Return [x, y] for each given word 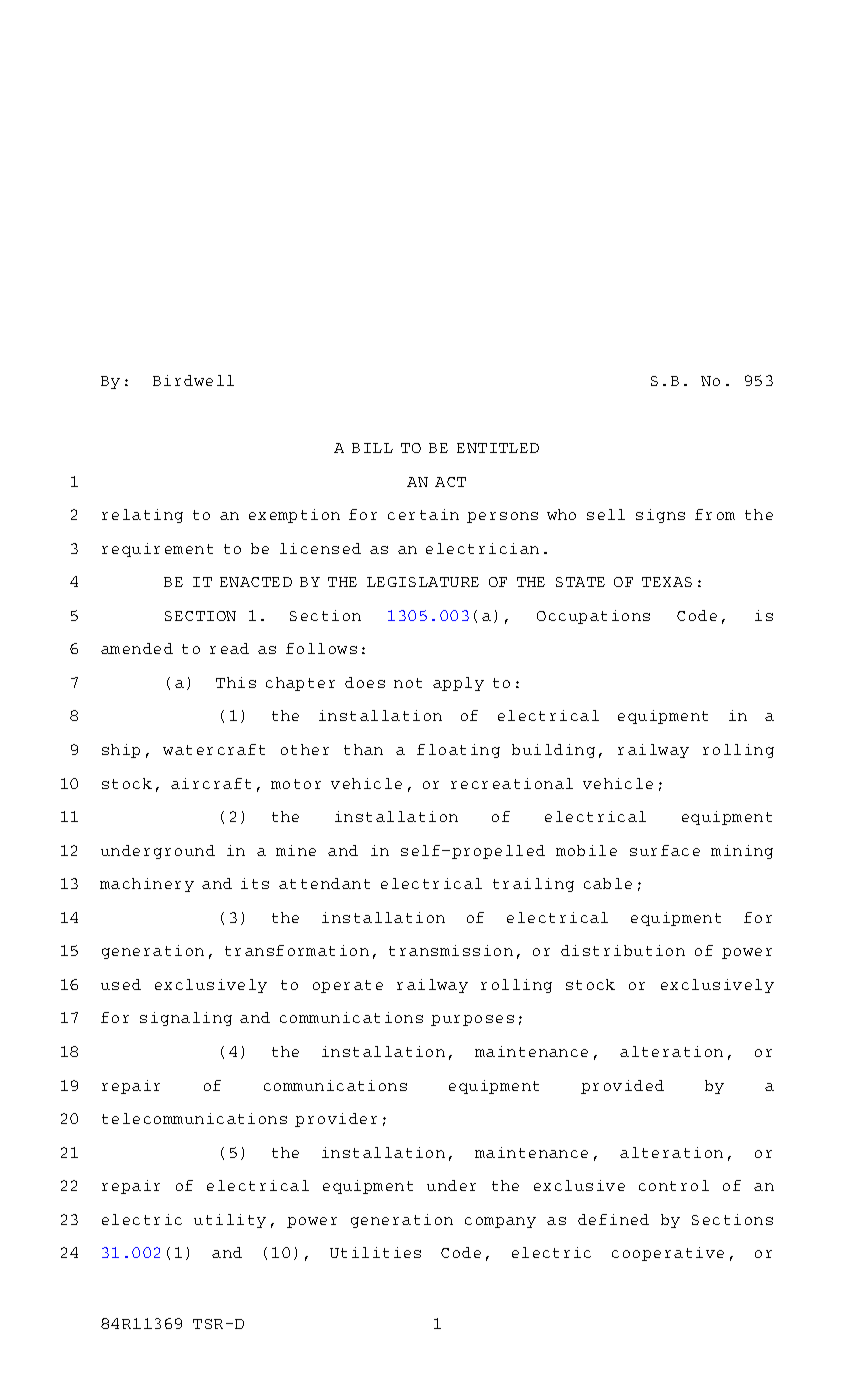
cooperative [668, 1254]
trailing [533, 885]
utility [230, 1221]
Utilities [375, 1252]
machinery [147, 885]
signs [660, 516]
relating [142, 516]
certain [423, 514]
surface [665, 850]
